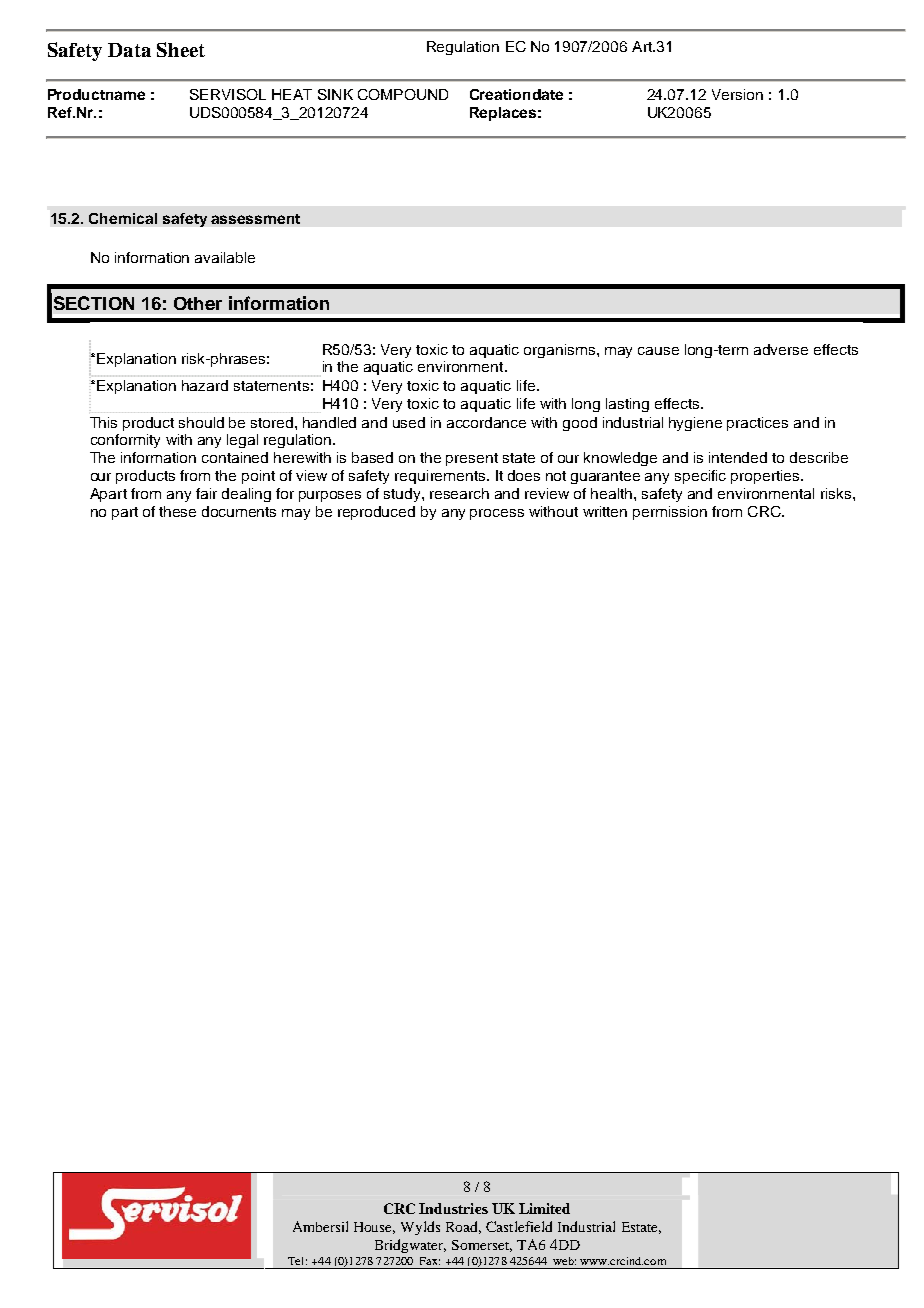 The height and width of the document is (1308, 924). Describe the element at coordinates (177, 511) in the document. I see `these` at that location.
